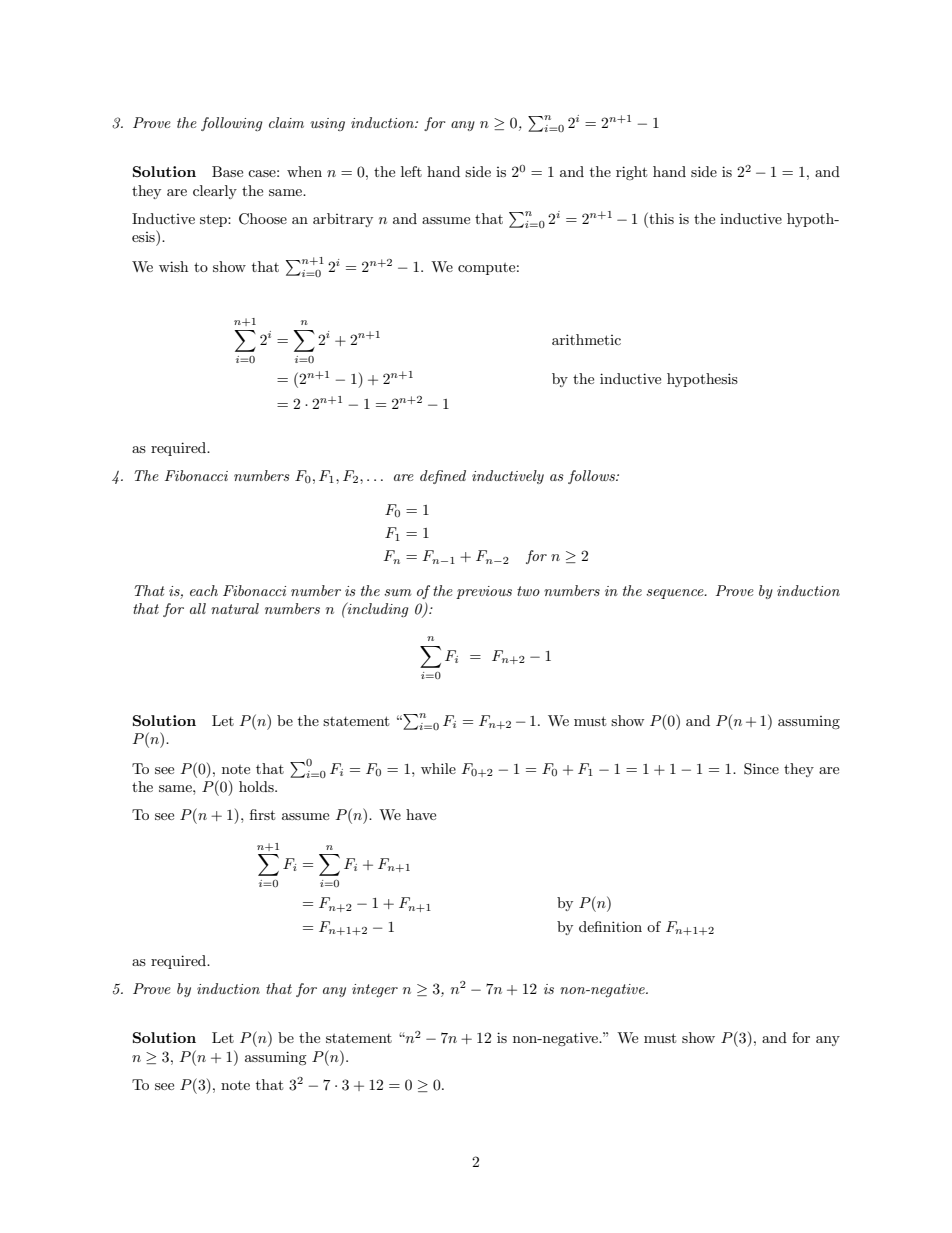 This screenshot has width=952, height=1233. I want to click on Base, so click(227, 171).
